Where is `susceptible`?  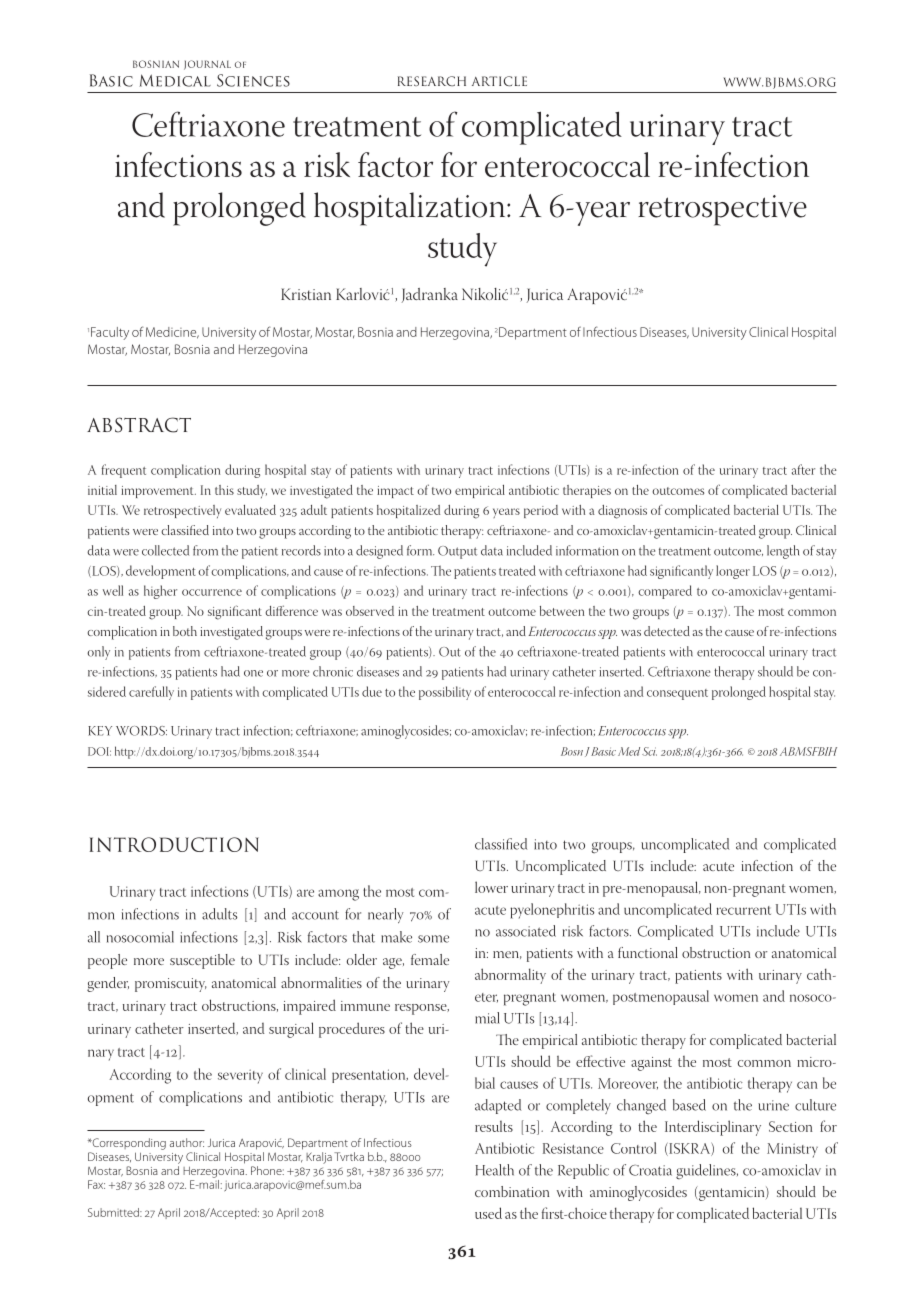 susceptible is located at coordinates (202, 961).
